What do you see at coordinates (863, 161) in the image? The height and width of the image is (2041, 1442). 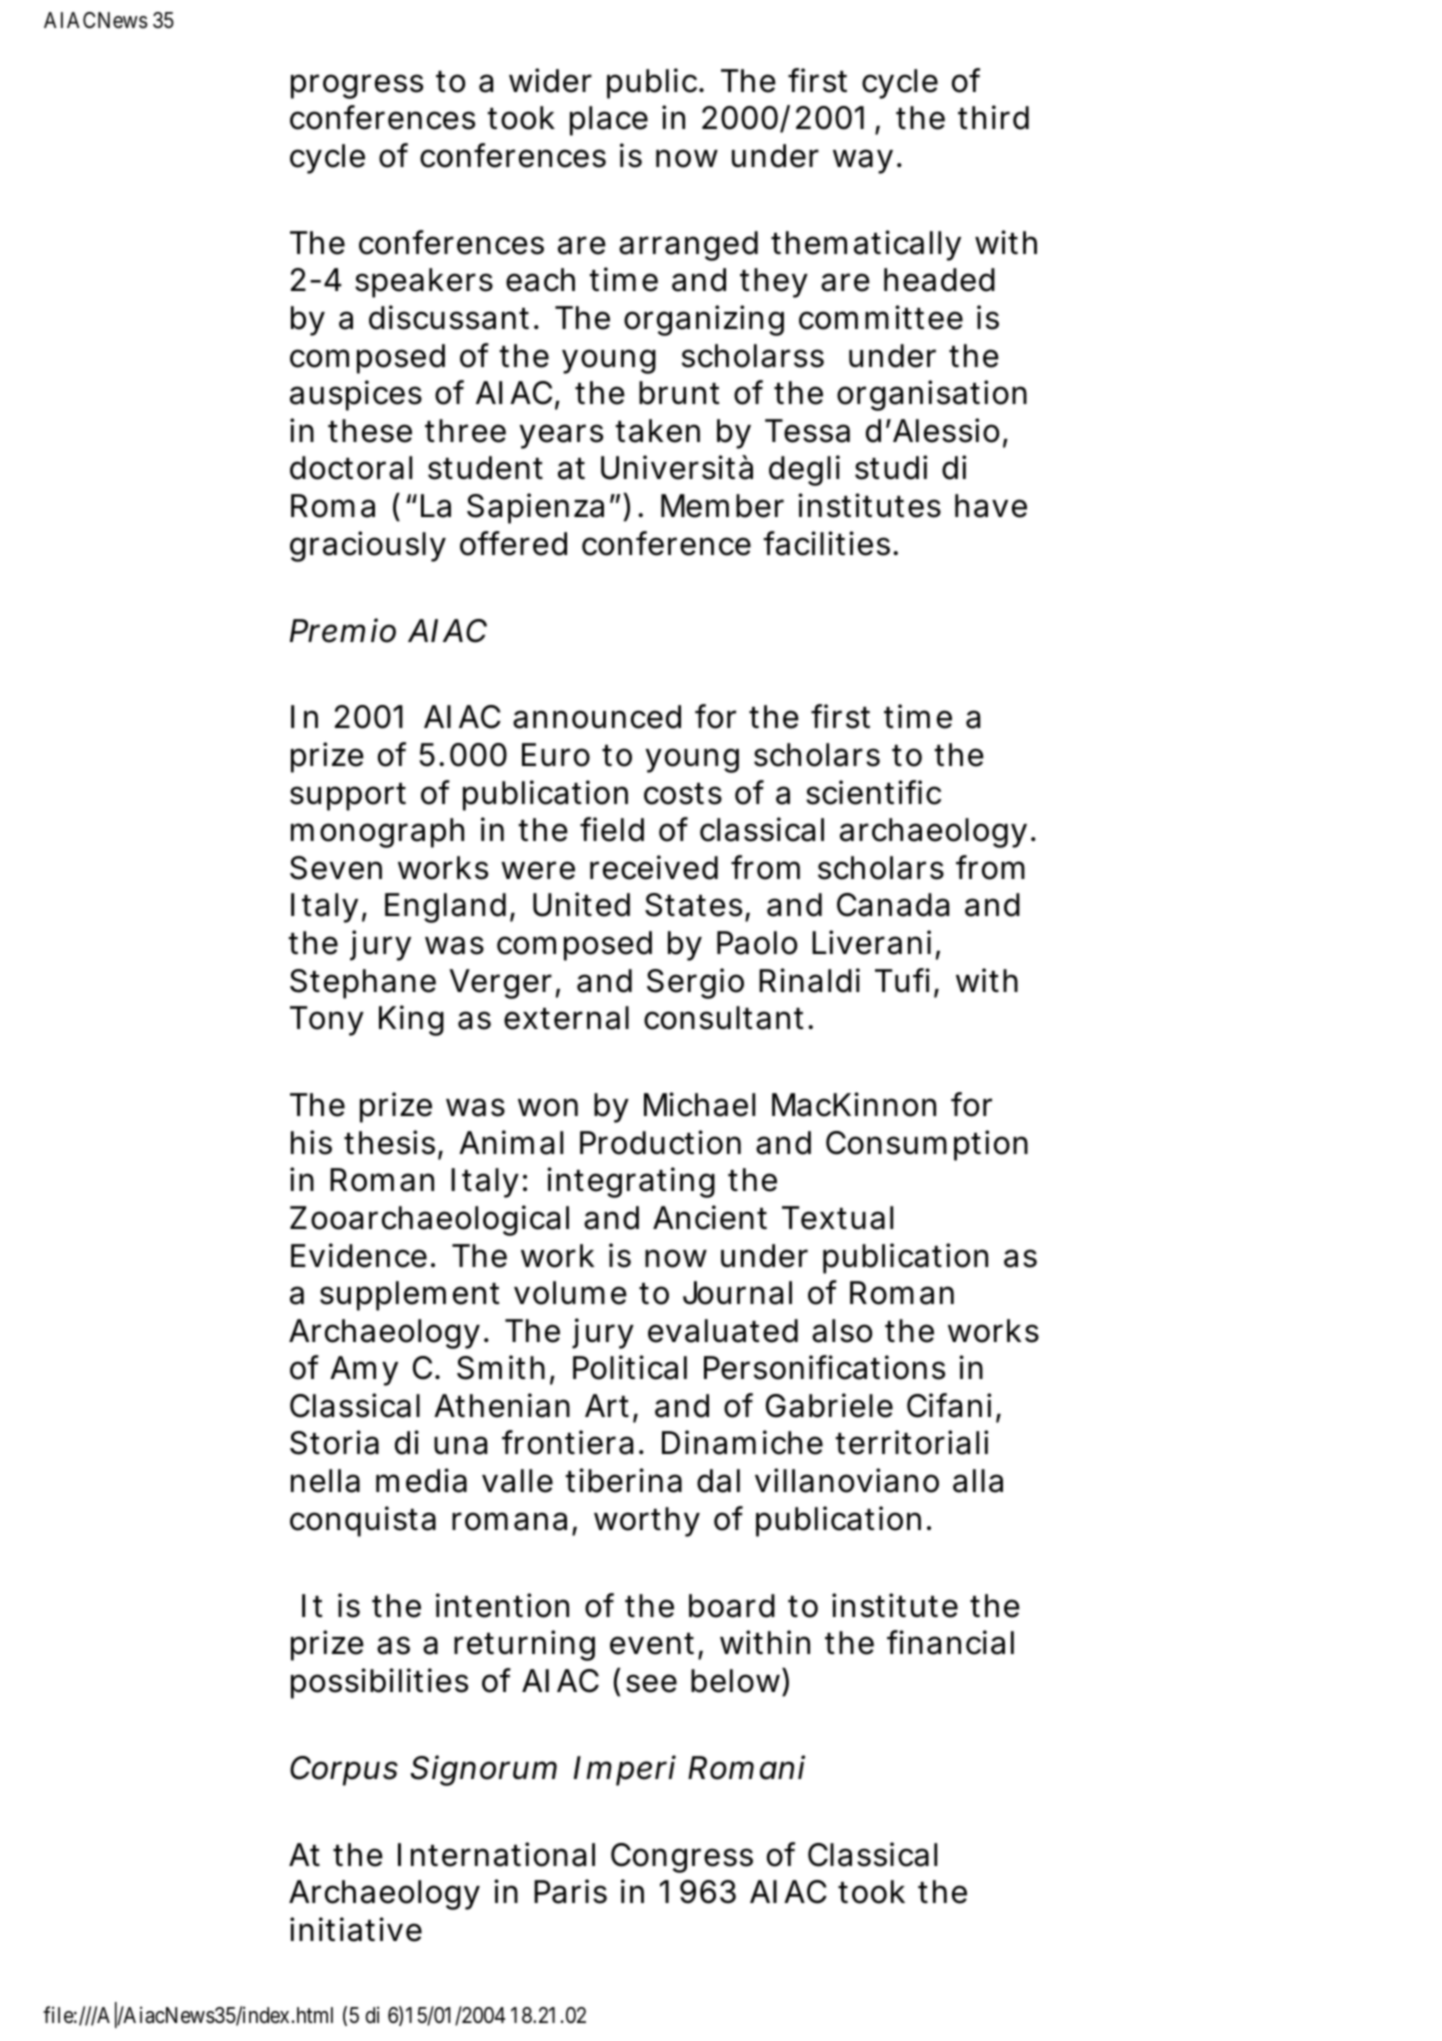 I see `way` at bounding box center [863, 161].
